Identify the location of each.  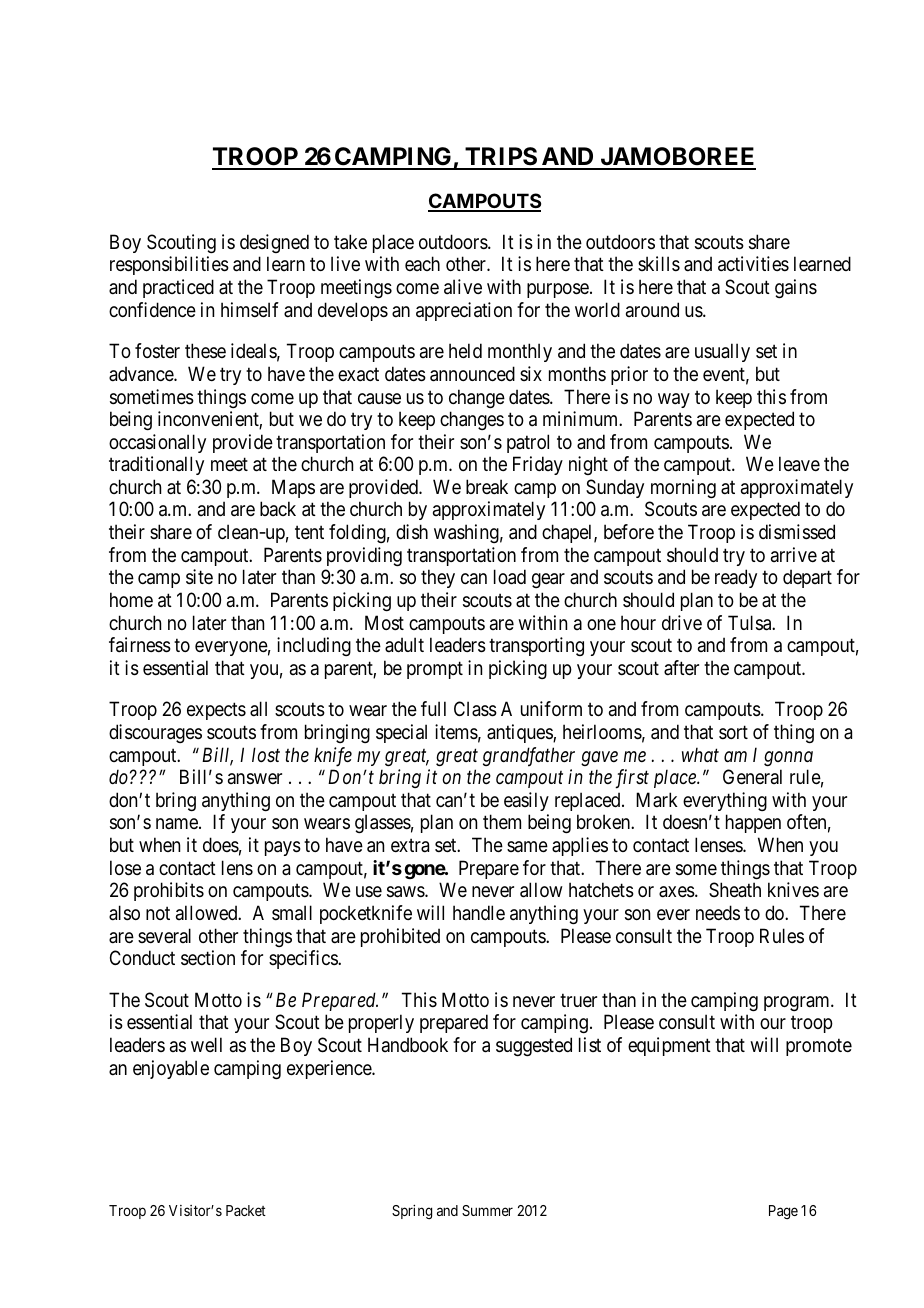
(422, 263).
